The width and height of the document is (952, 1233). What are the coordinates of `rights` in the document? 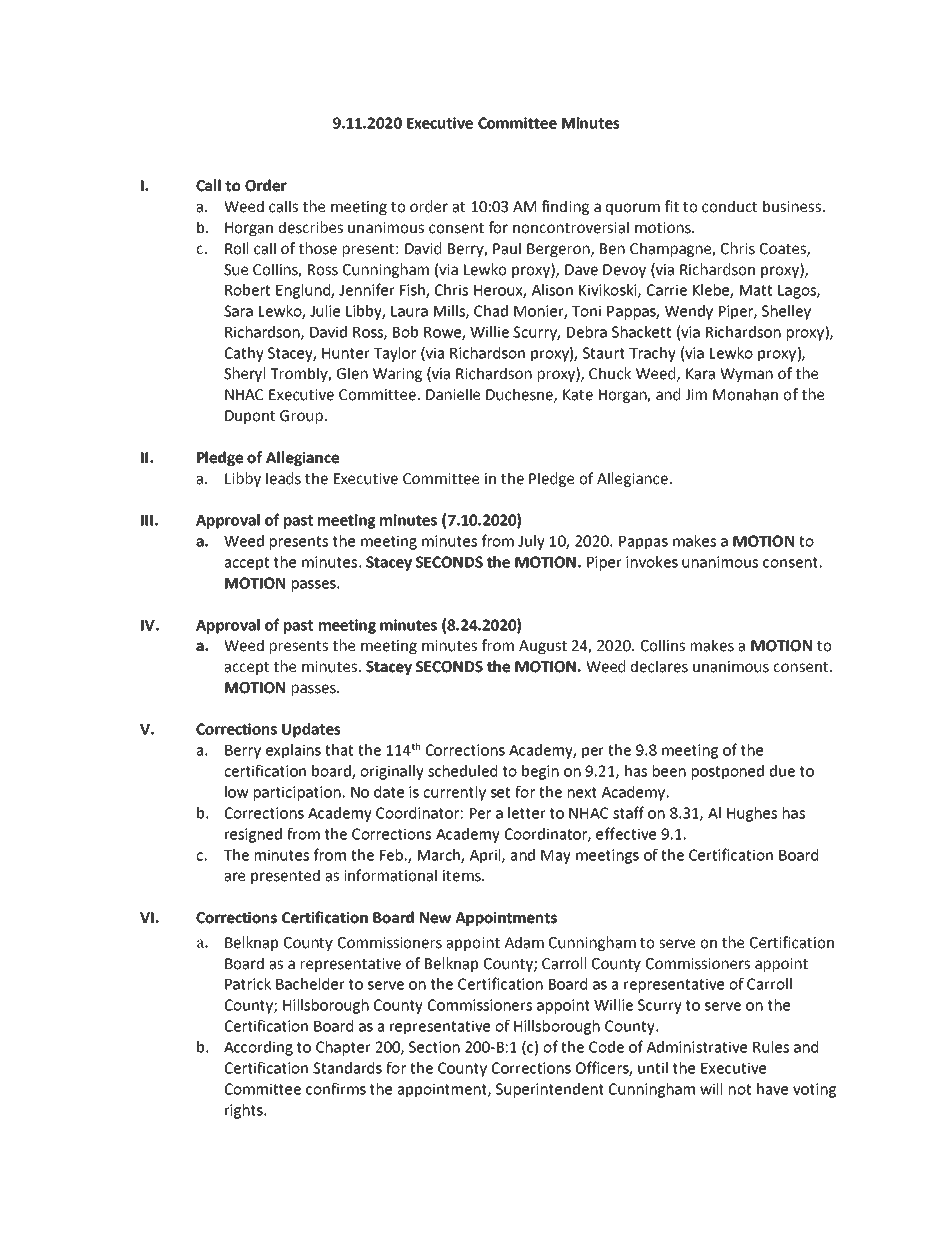 It's located at (245, 1111).
